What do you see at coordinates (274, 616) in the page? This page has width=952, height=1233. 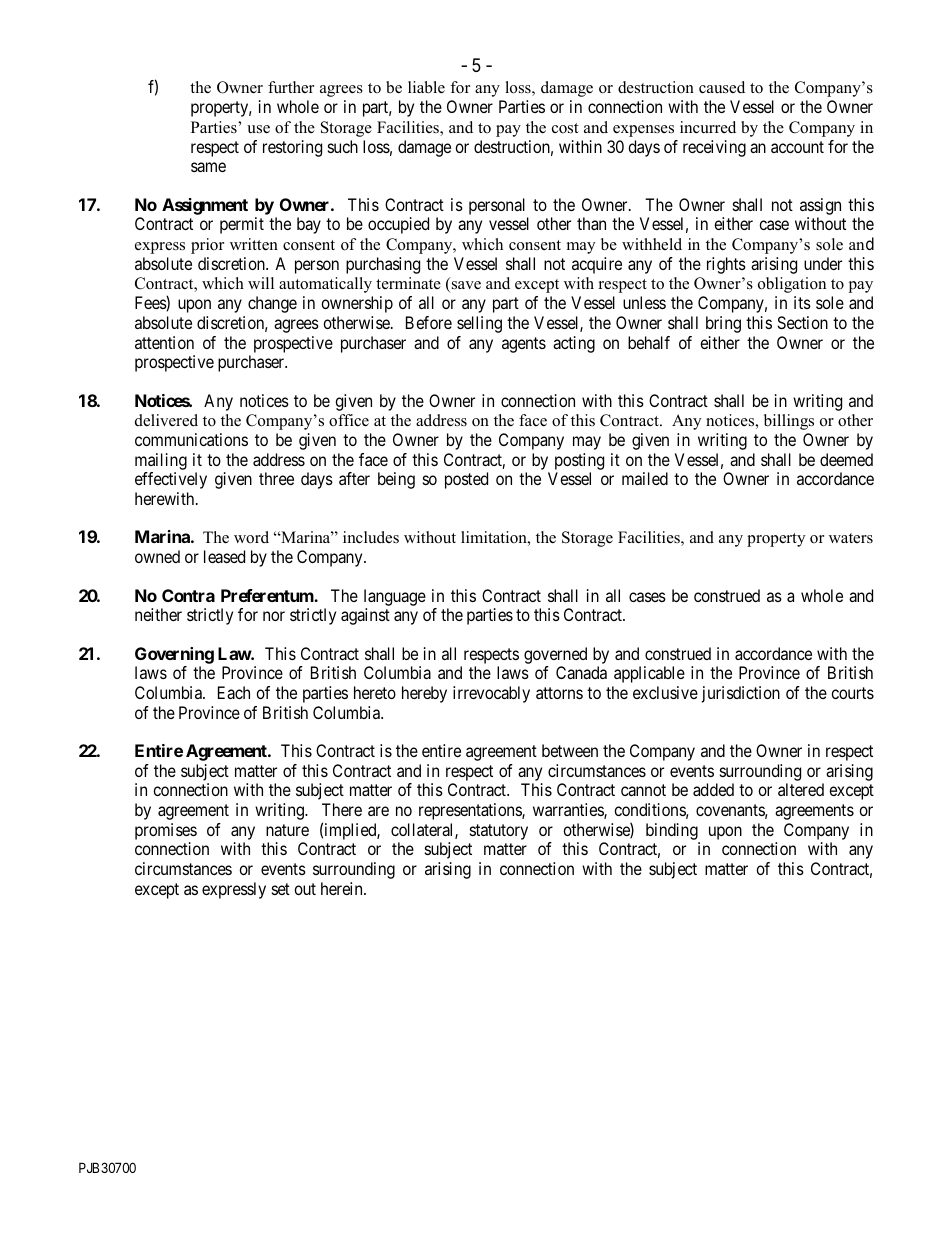 I see `nor` at bounding box center [274, 616].
